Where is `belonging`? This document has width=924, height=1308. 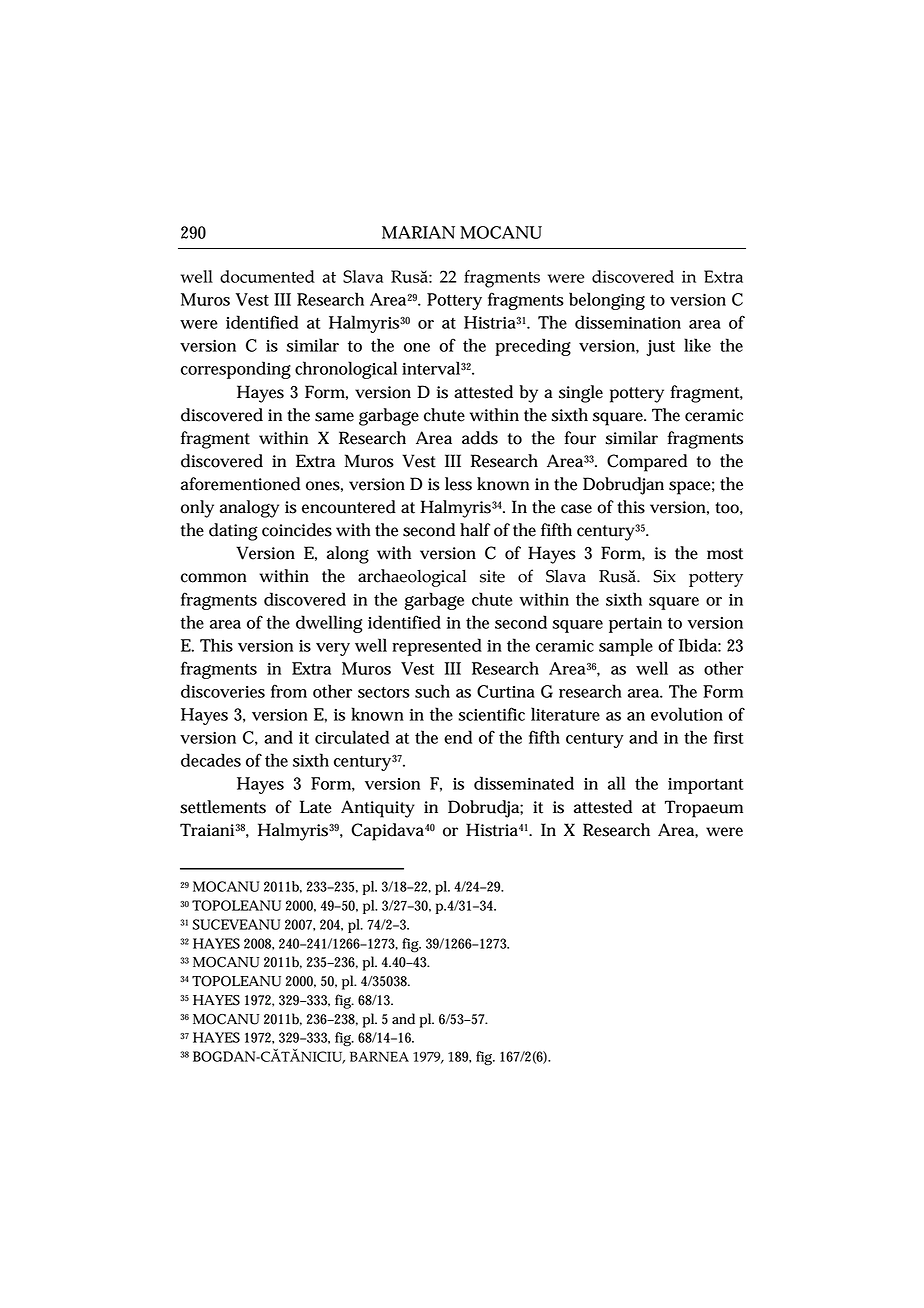 belonging is located at coordinates (607, 301).
